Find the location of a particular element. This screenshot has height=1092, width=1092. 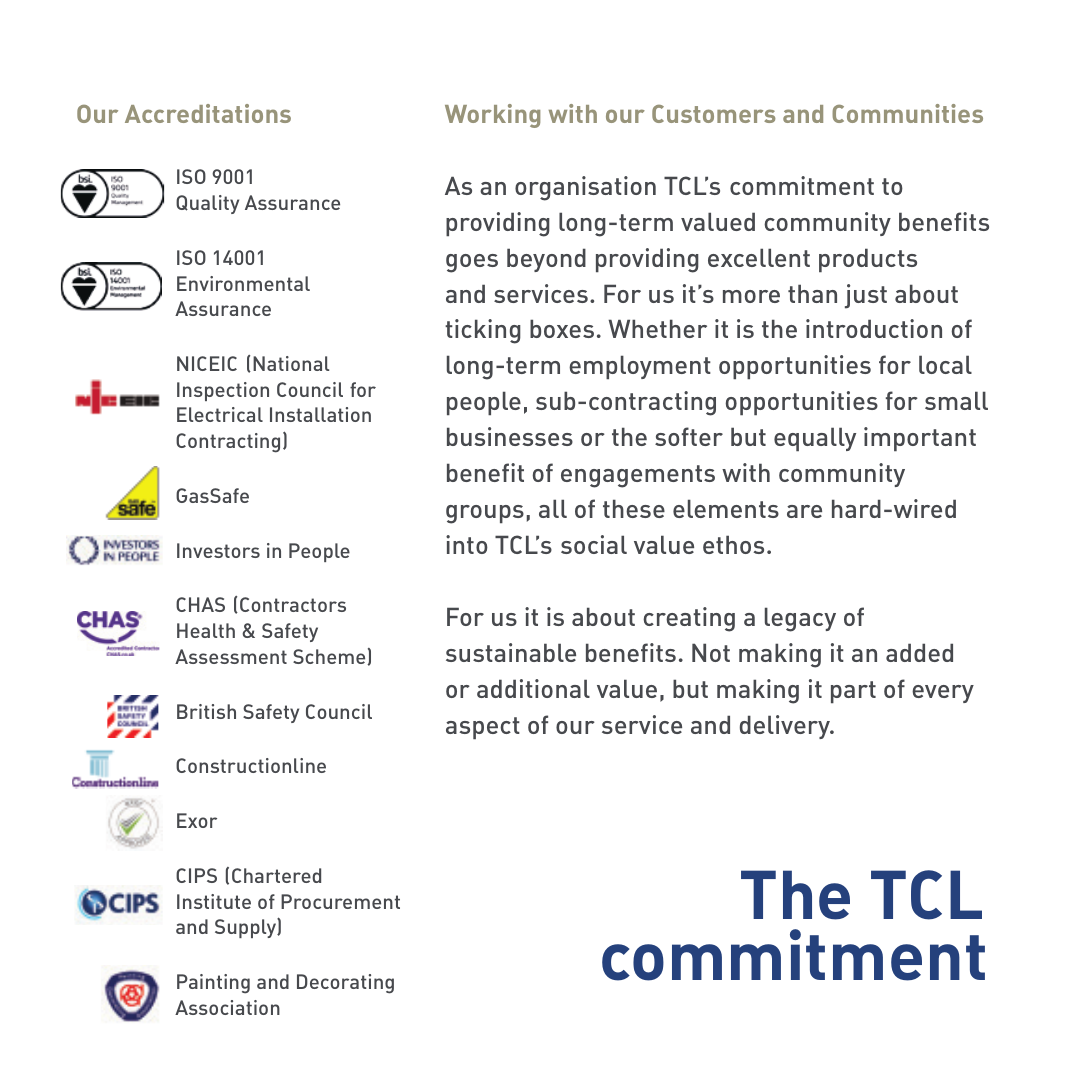

organisation is located at coordinates (585, 188).
